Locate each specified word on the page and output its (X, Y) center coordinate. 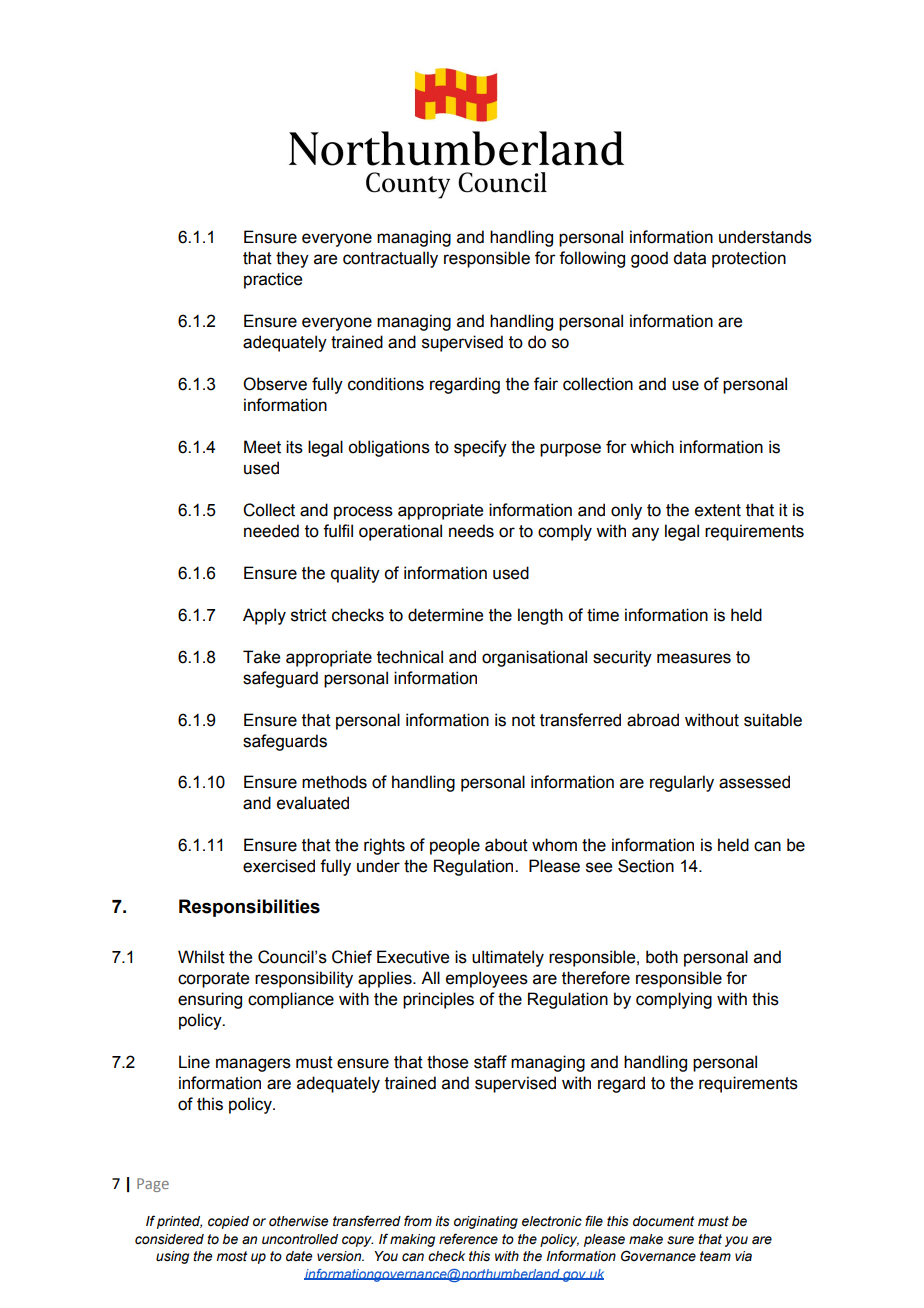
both (662, 957)
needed (271, 531)
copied (228, 1222)
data (689, 258)
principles (438, 1000)
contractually (390, 259)
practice (273, 280)
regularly (682, 783)
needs (471, 531)
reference (468, 1239)
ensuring (210, 1000)
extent (718, 510)
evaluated (313, 803)
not (523, 720)
